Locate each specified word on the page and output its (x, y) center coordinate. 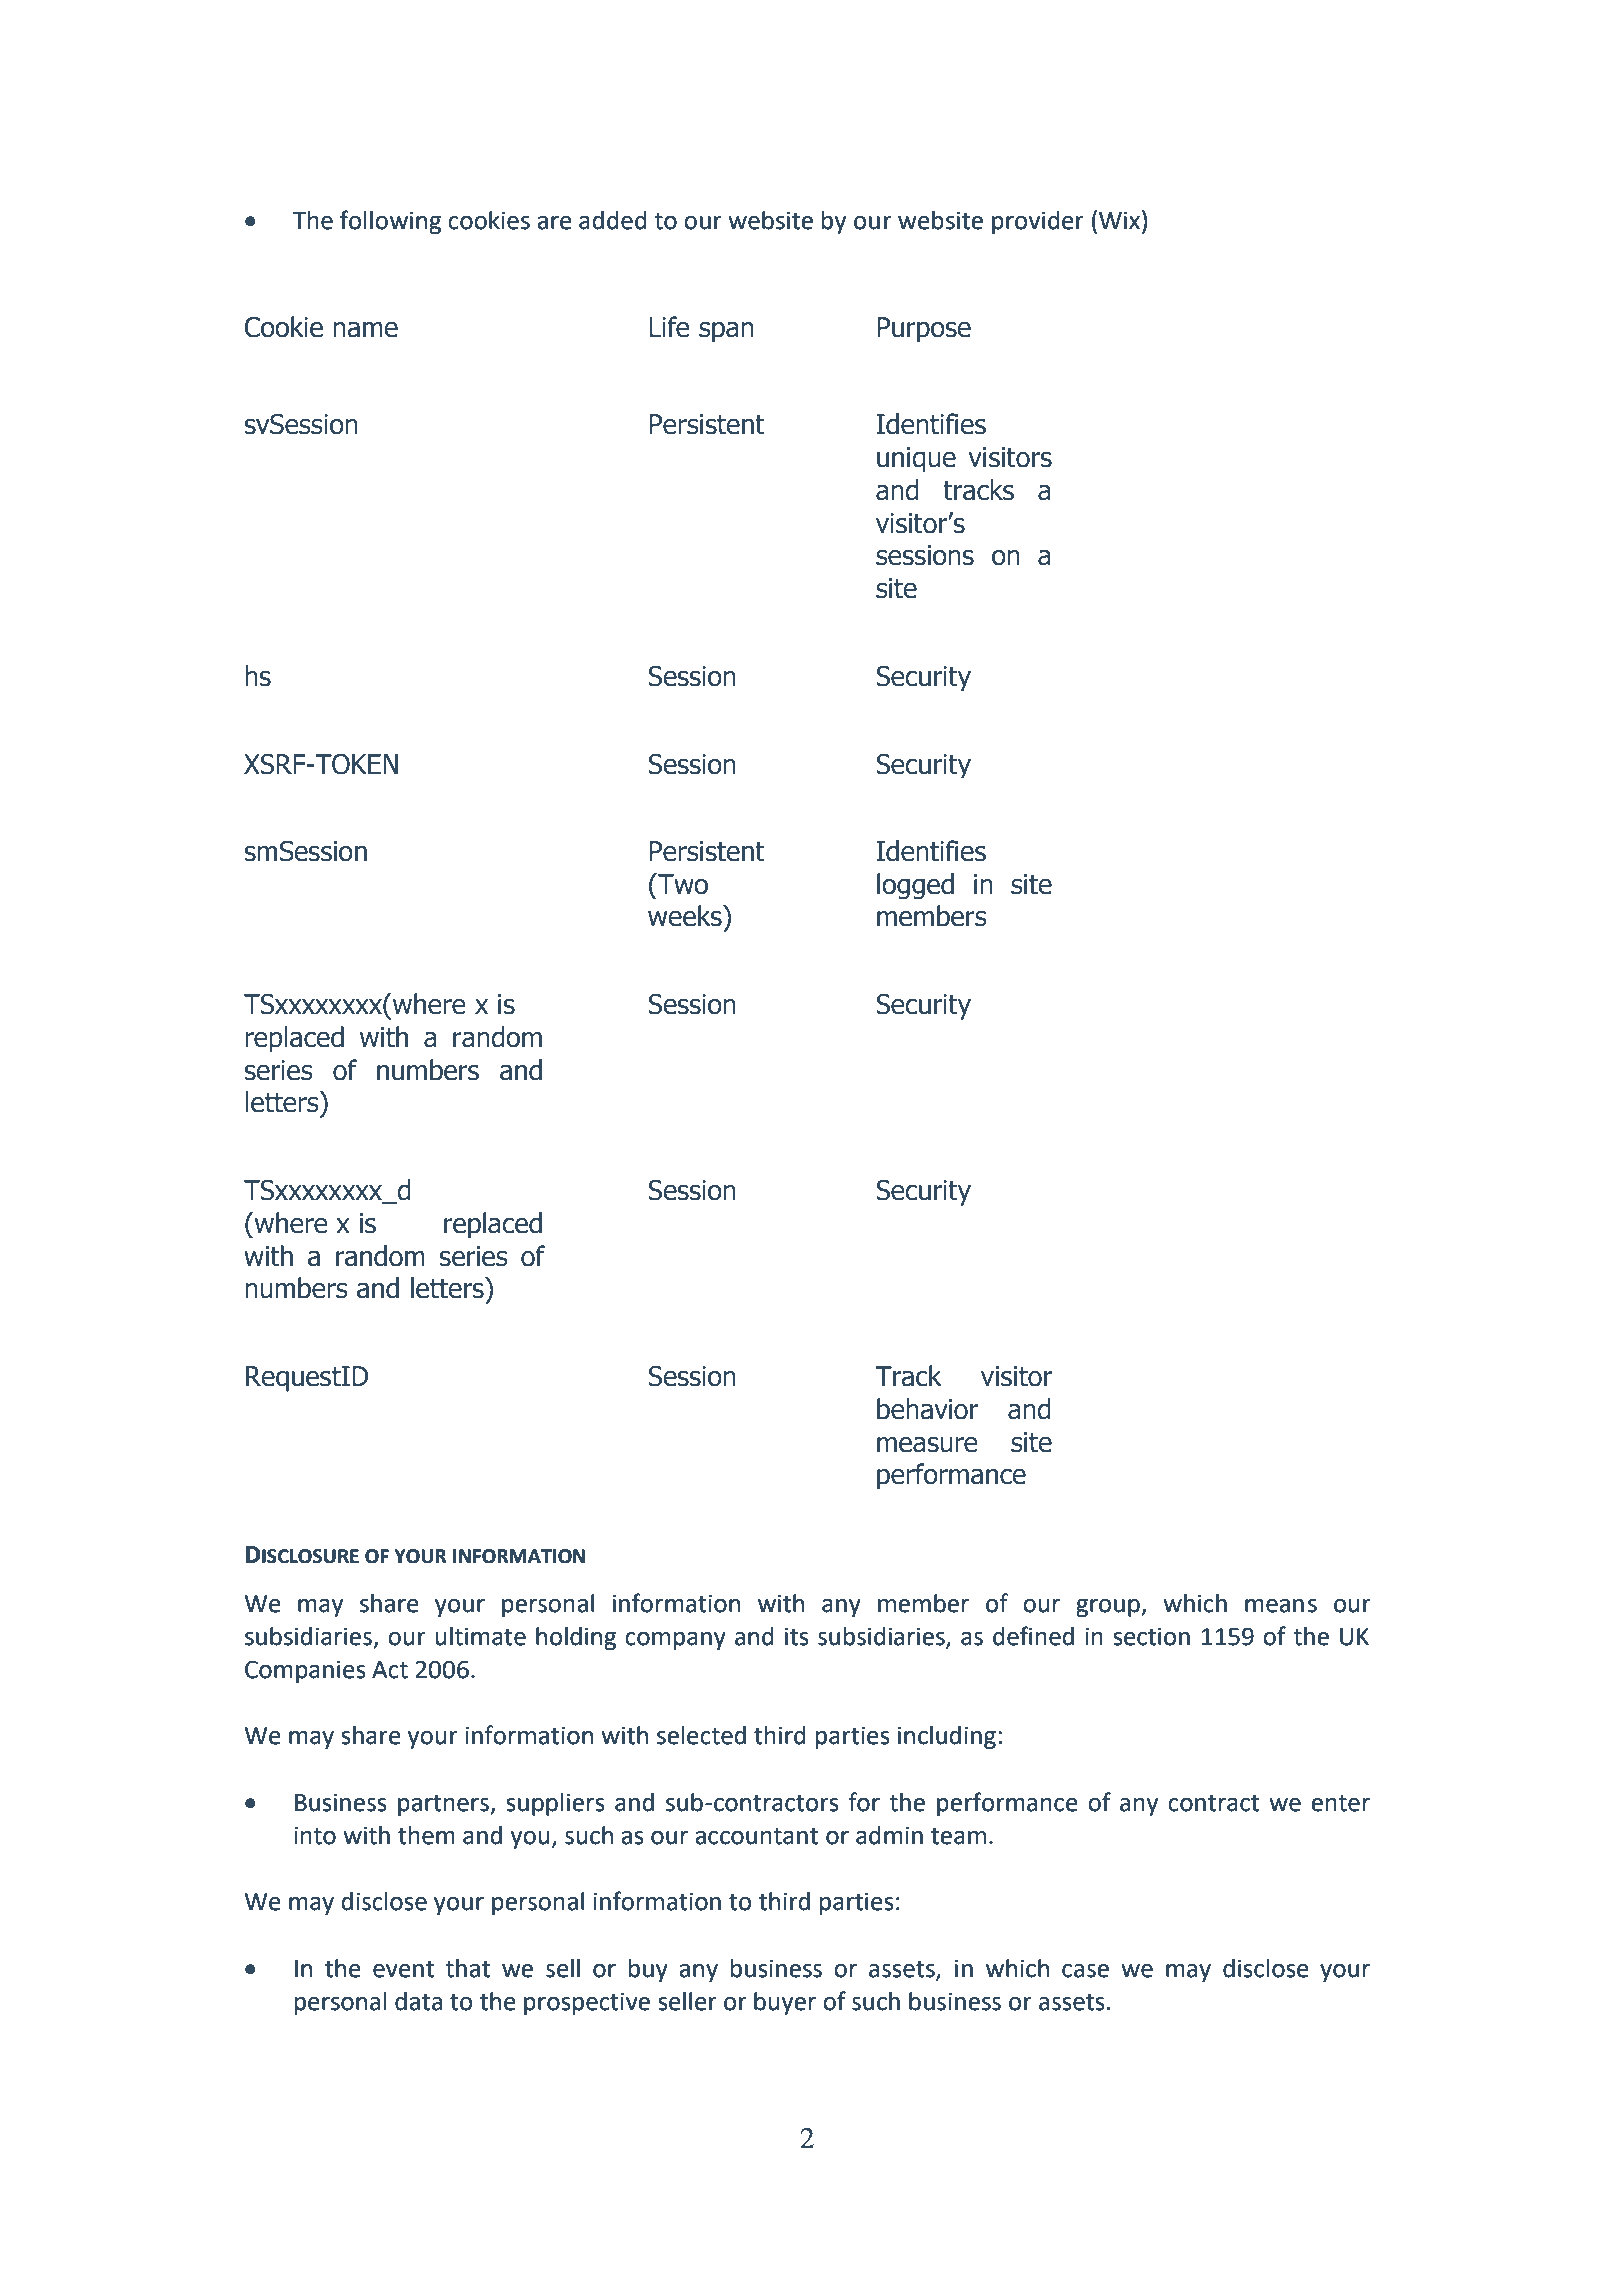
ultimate (481, 1636)
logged (915, 886)
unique (916, 459)
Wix (1119, 220)
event (403, 1969)
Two (682, 884)
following (390, 222)
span (726, 332)
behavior (927, 1409)
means (1281, 1606)
